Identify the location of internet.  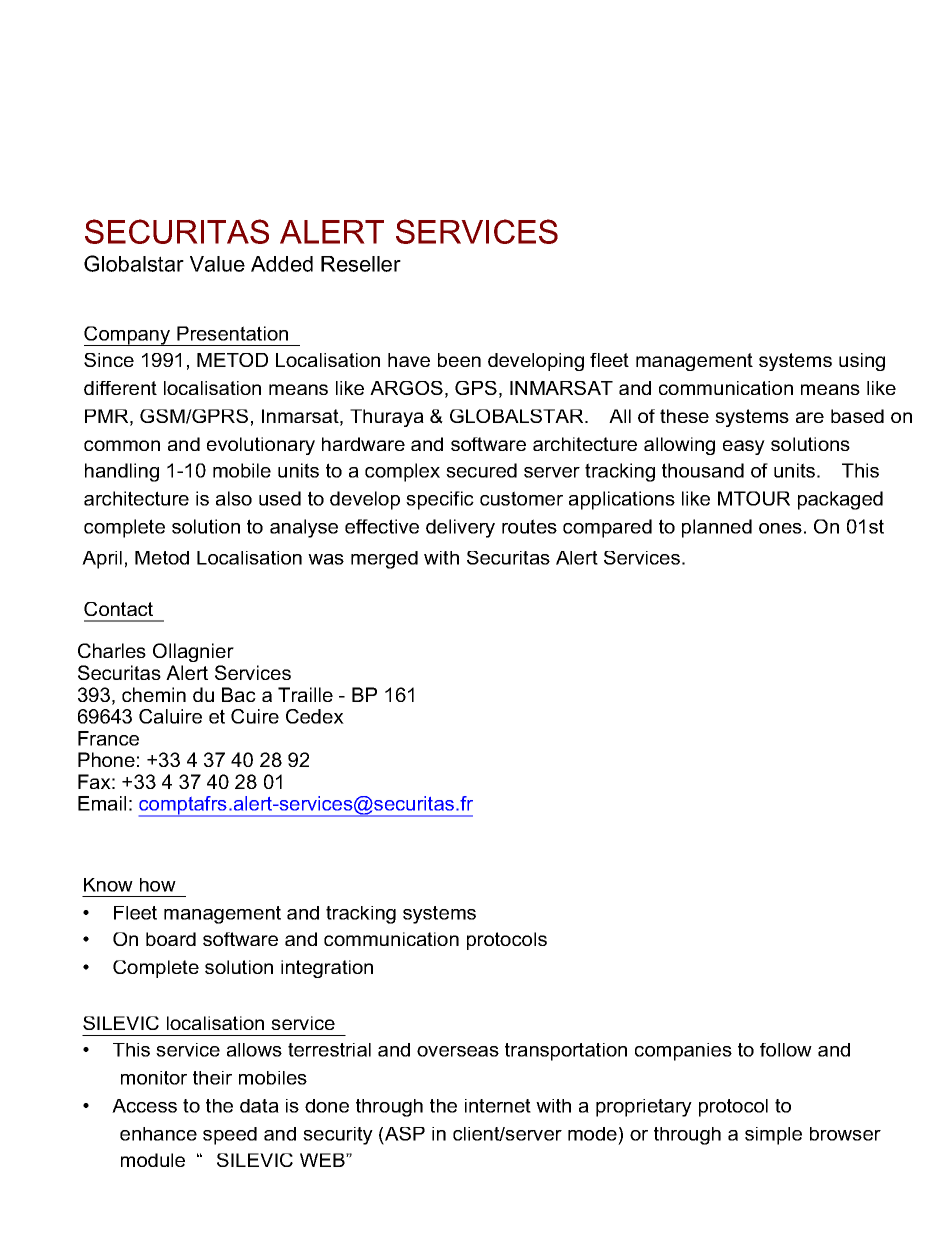
(498, 1106).
